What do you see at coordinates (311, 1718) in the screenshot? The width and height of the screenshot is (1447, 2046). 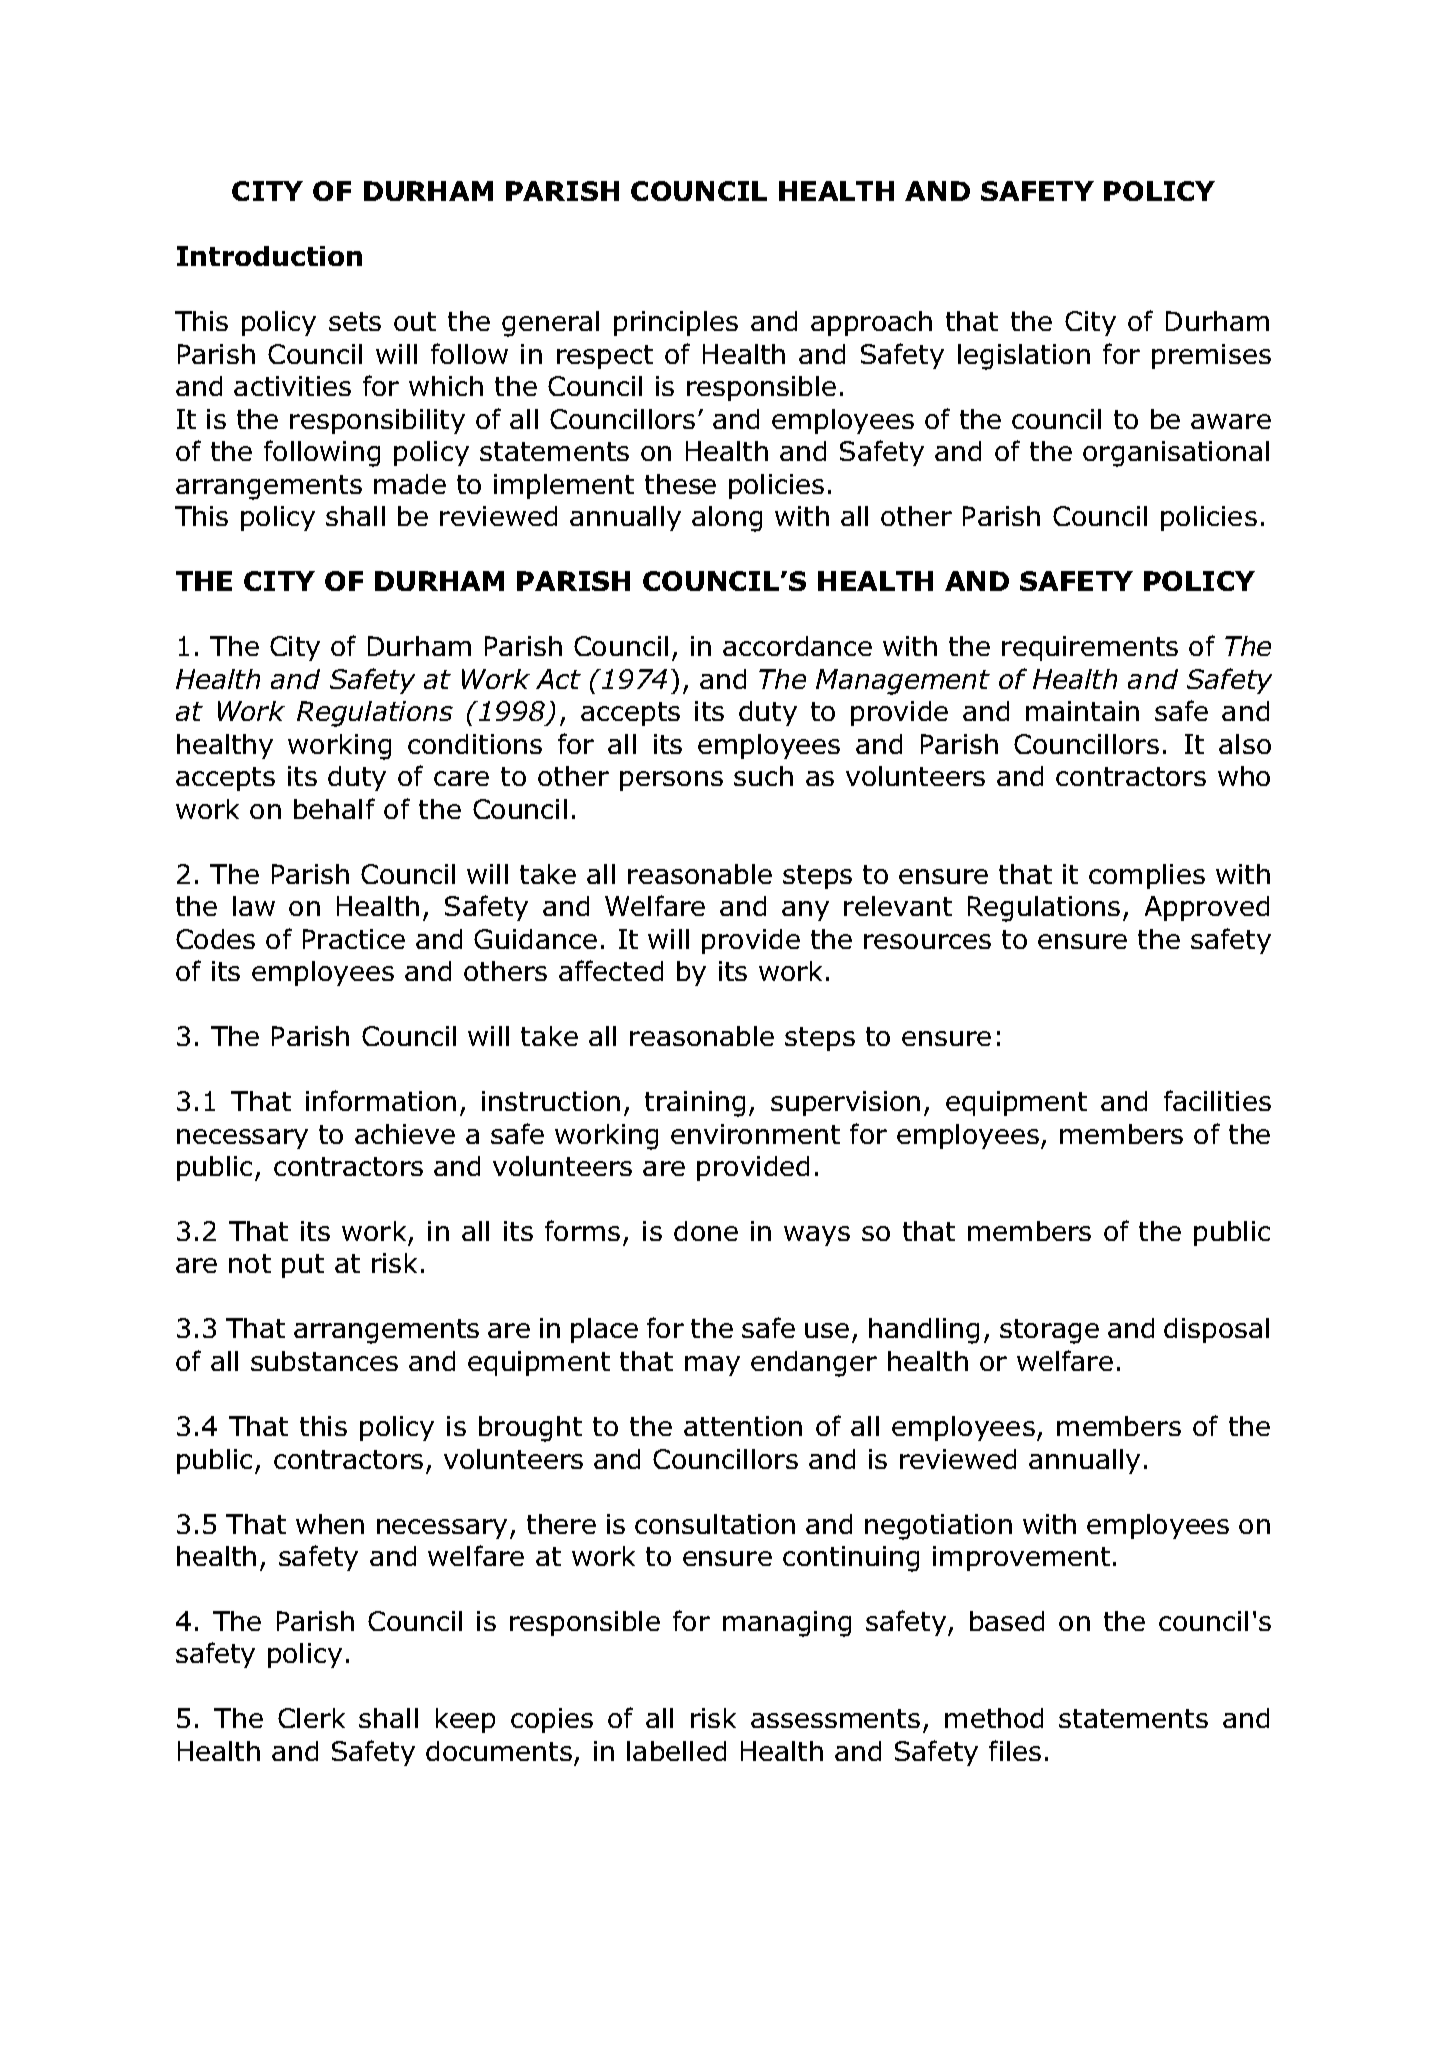 I see `Clerk` at bounding box center [311, 1718].
